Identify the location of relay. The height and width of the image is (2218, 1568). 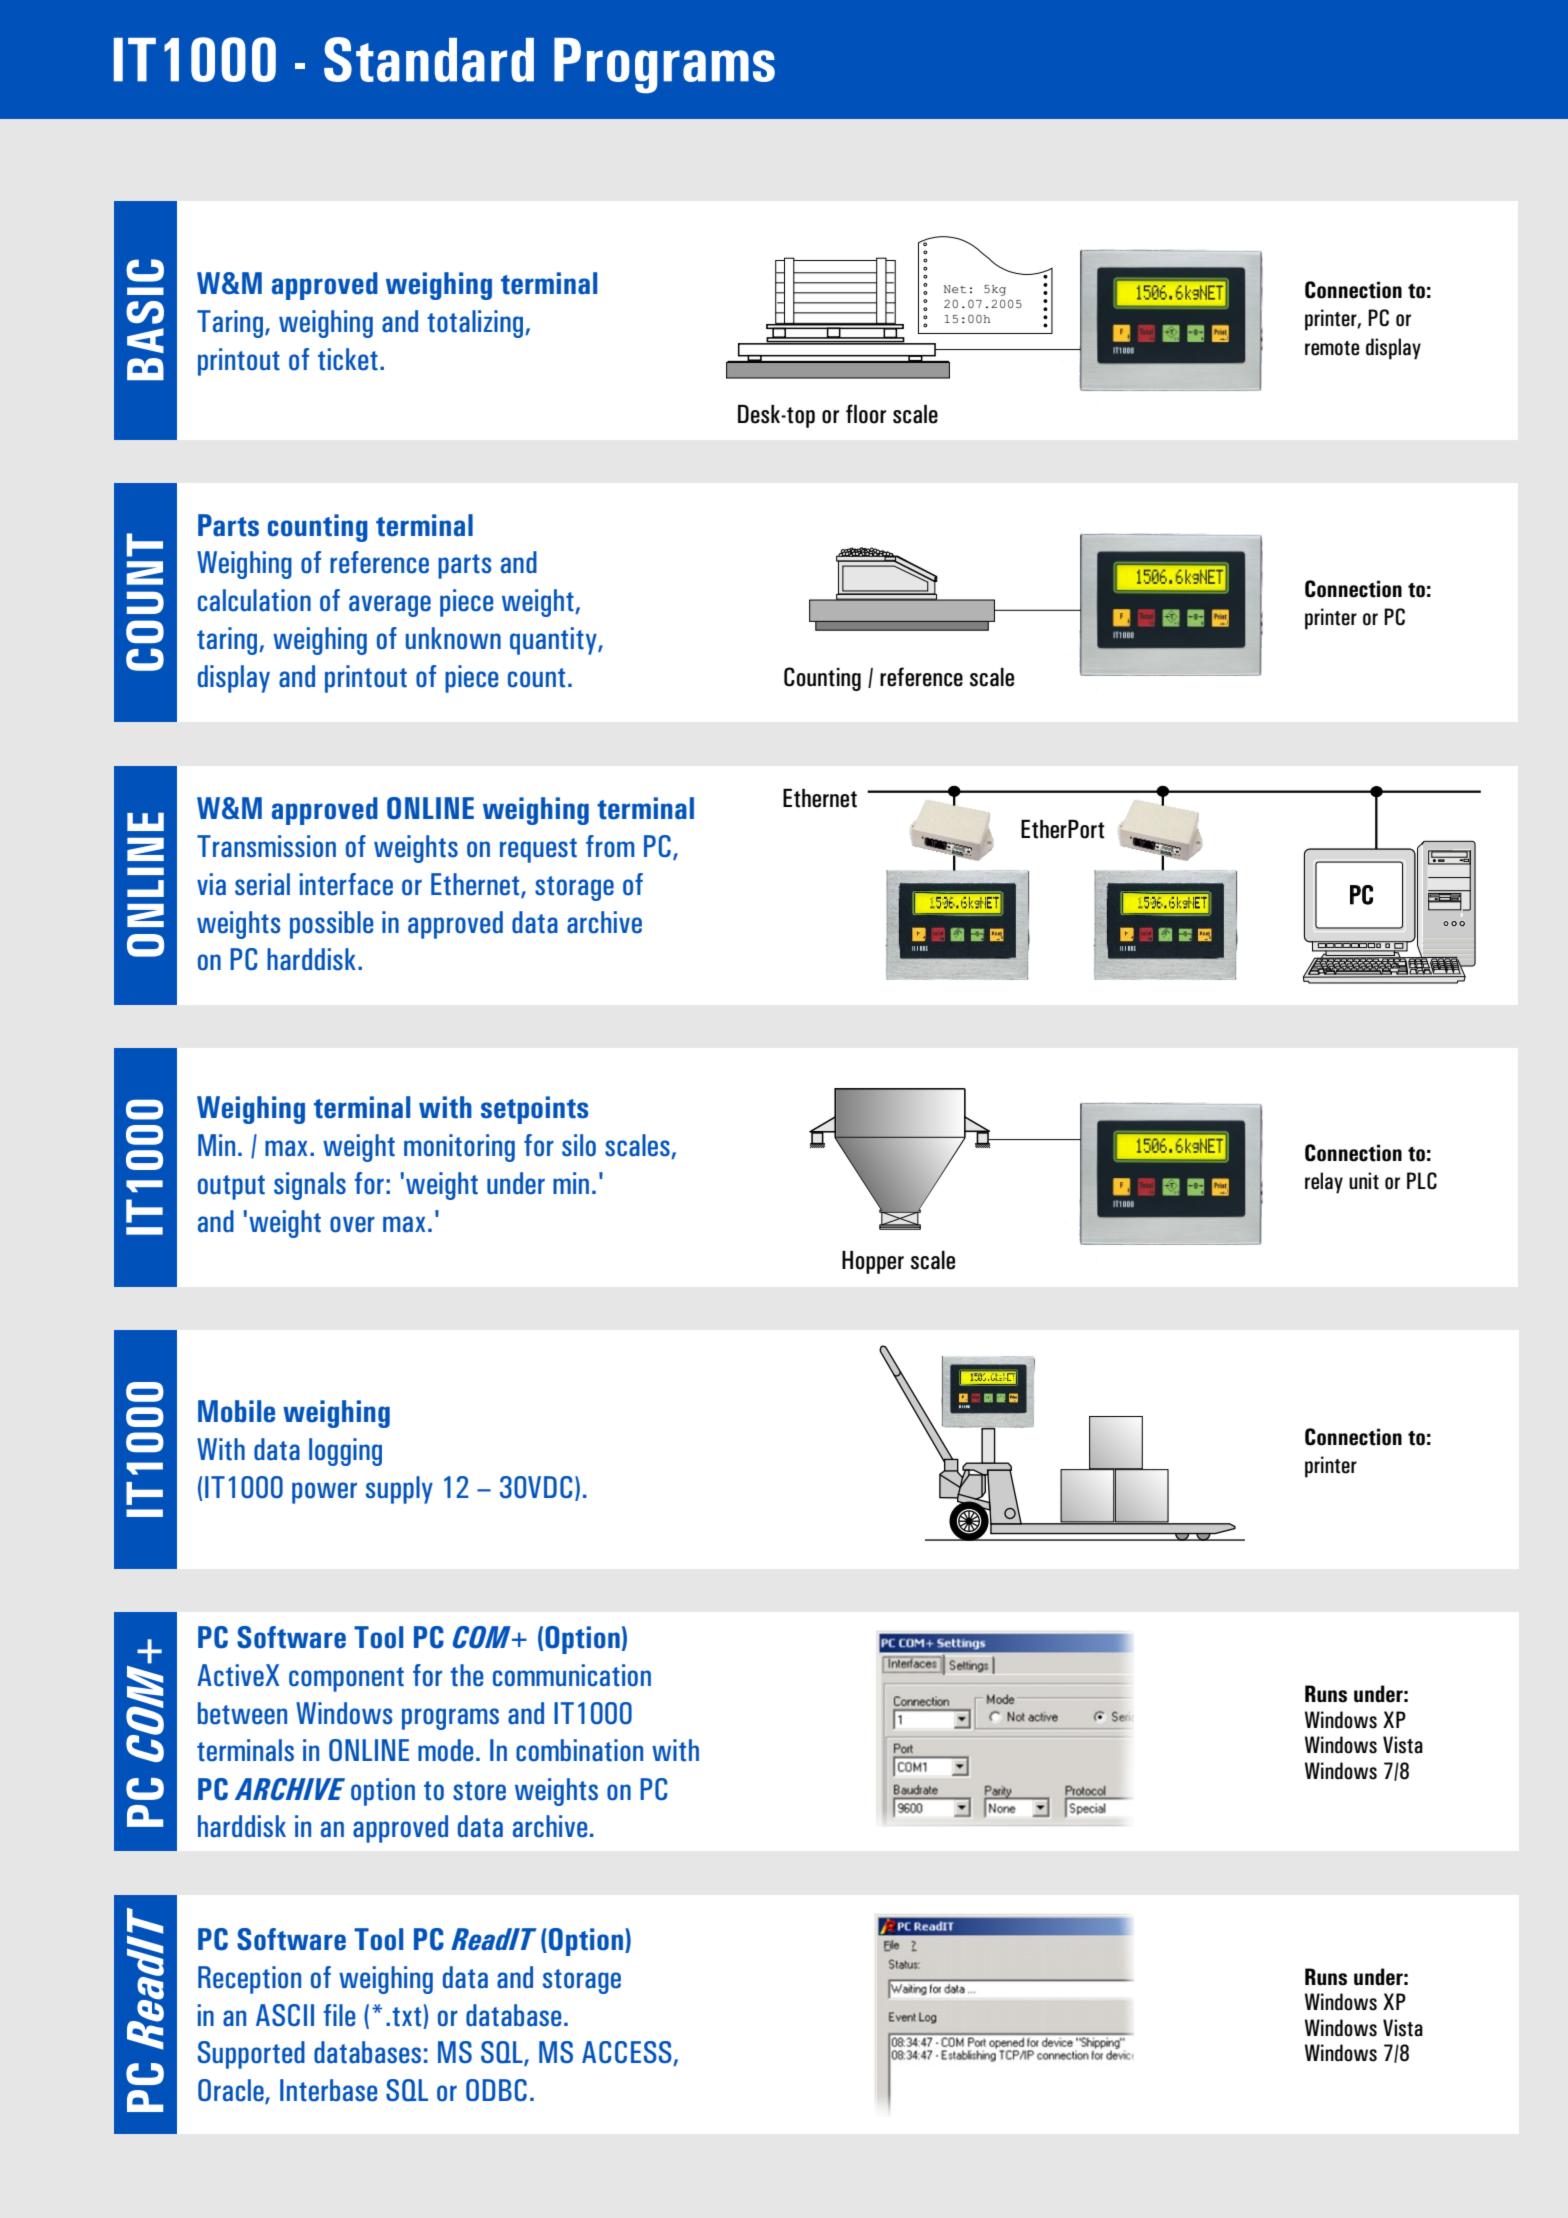
(1324, 1183).
